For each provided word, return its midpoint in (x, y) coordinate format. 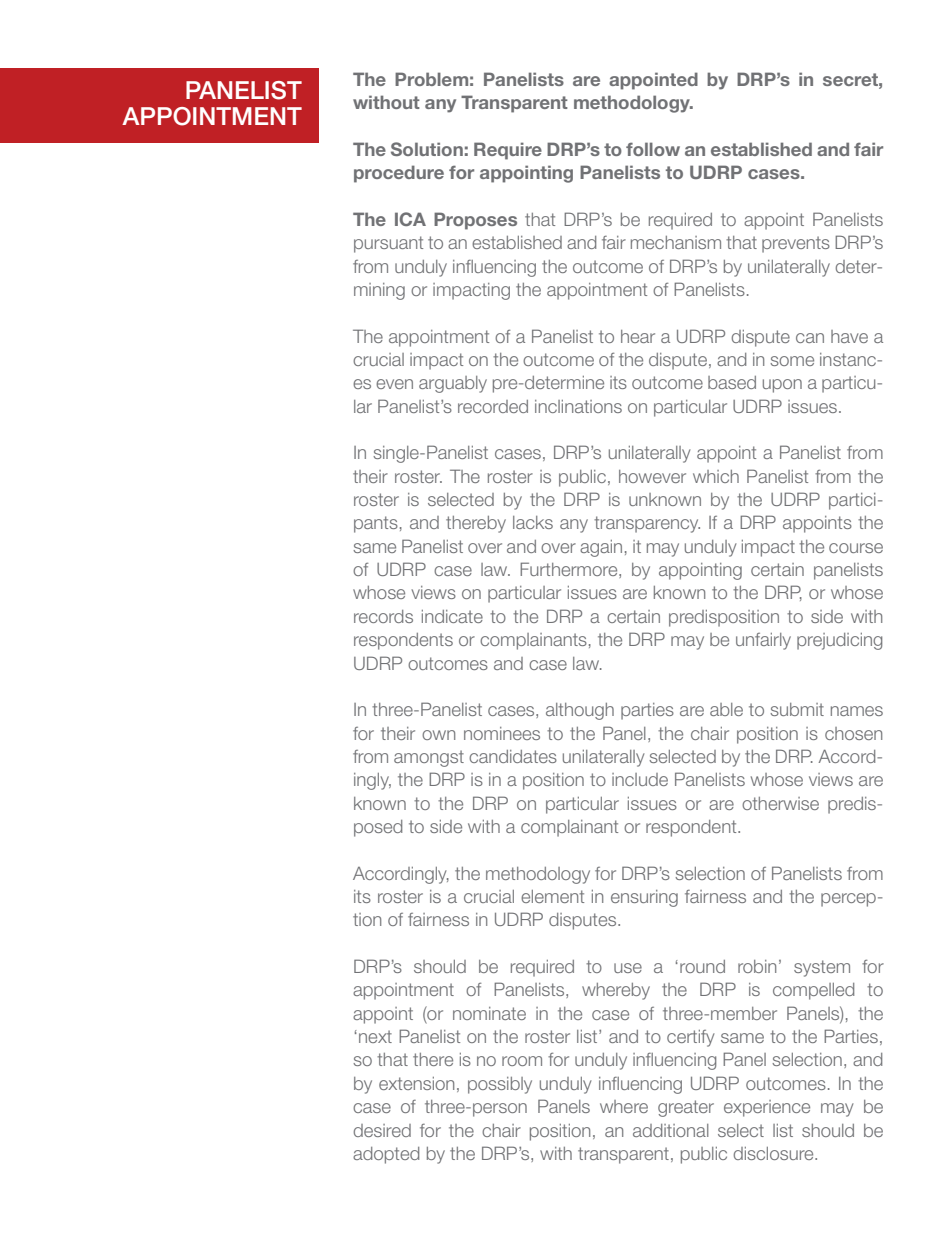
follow (653, 149)
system (822, 968)
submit (797, 709)
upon (782, 386)
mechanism (676, 242)
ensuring (644, 898)
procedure (399, 174)
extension (416, 1083)
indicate (452, 616)
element (552, 896)
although (580, 711)
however (652, 476)
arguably (453, 384)
